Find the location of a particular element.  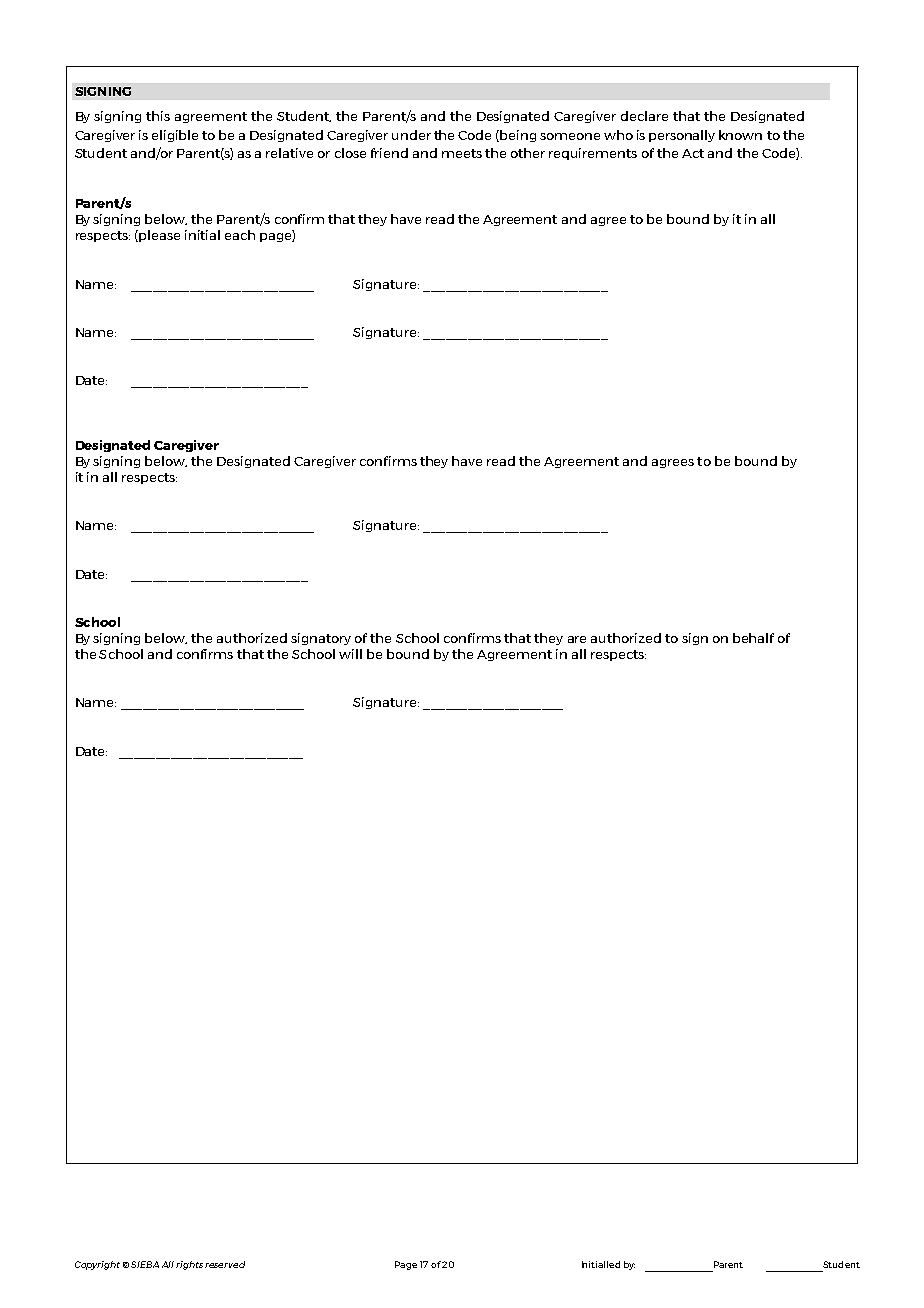

each is located at coordinates (240, 235).
